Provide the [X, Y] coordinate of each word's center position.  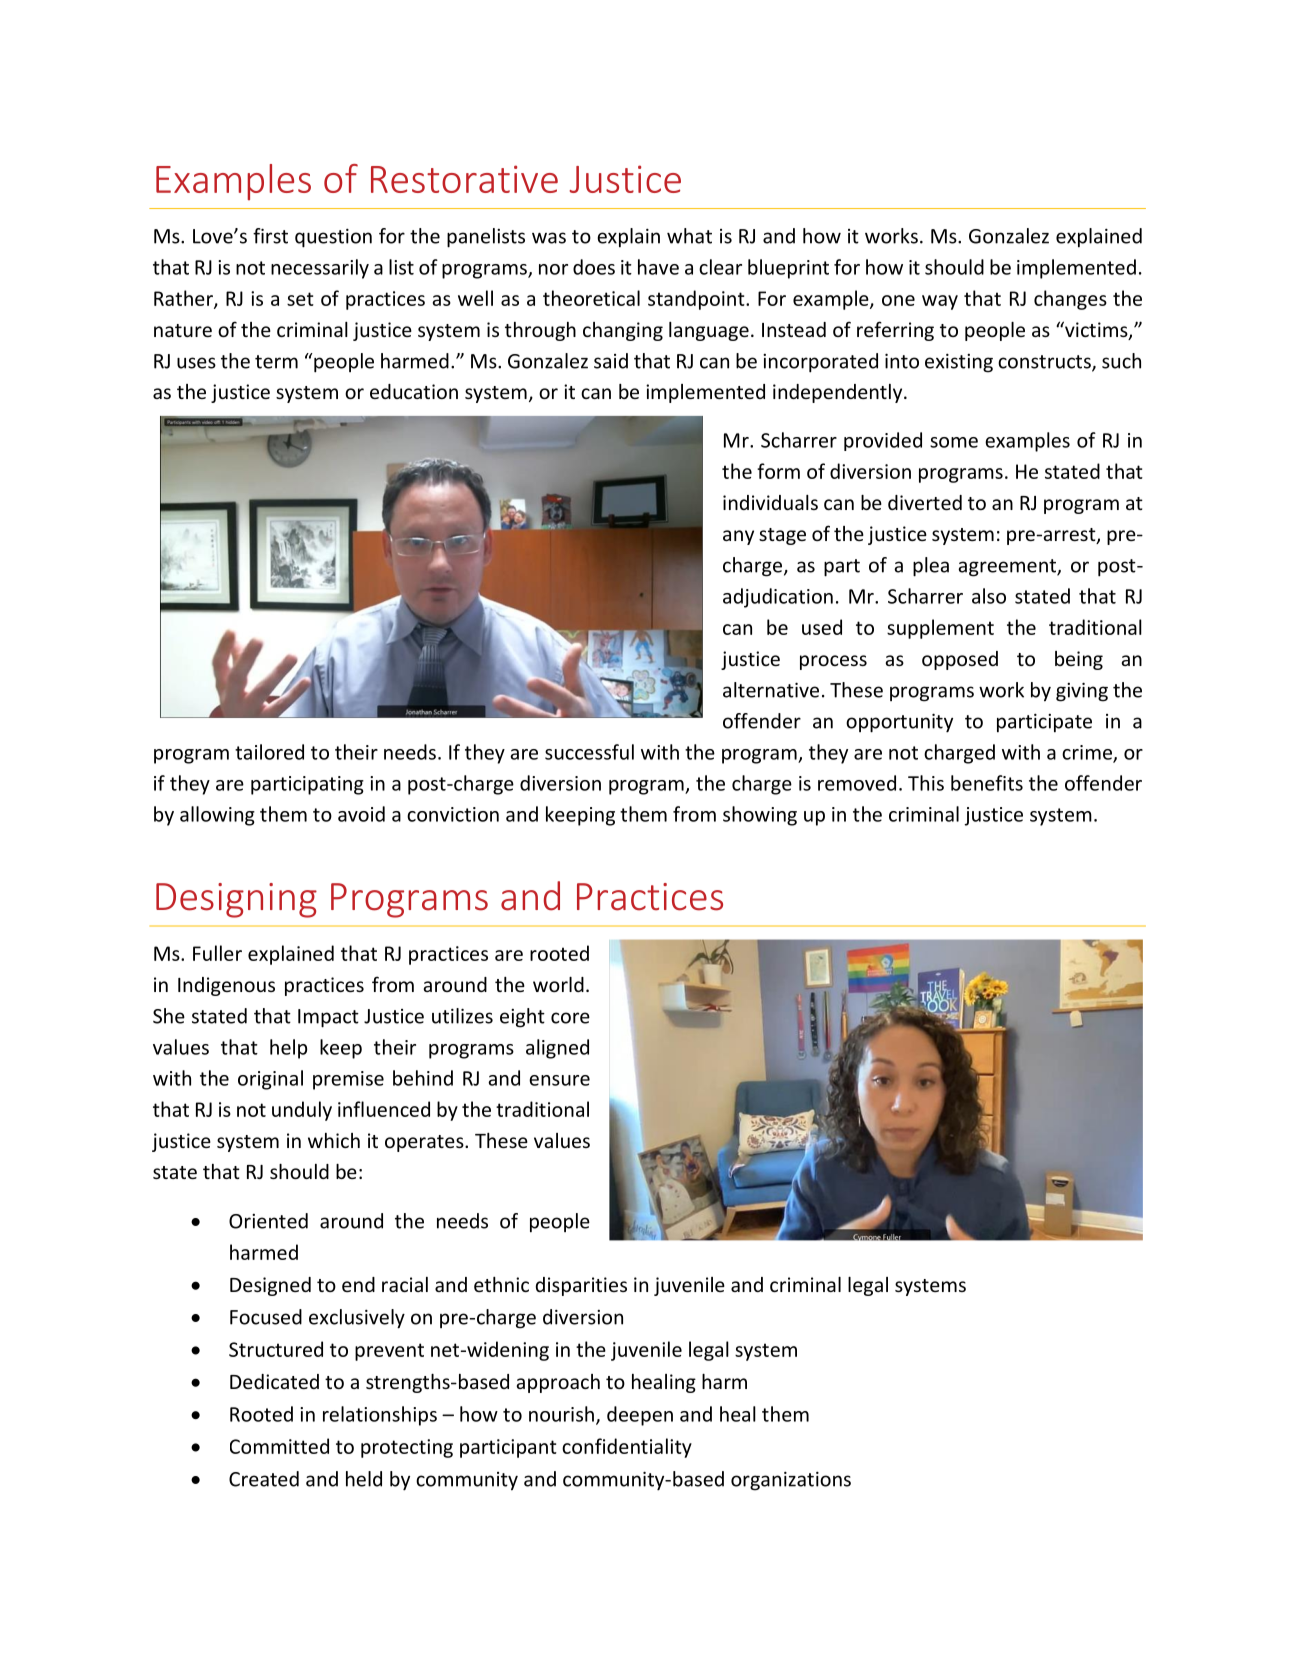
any [738, 537]
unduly [302, 1111]
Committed [279, 1446]
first [270, 236]
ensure [559, 1080]
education [414, 391]
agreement [1008, 568]
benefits [987, 783]
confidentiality [627, 1448]
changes [1070, 300]
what [689, 236]
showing [760, 816]
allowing [217, 816]
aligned [557, 1049]
